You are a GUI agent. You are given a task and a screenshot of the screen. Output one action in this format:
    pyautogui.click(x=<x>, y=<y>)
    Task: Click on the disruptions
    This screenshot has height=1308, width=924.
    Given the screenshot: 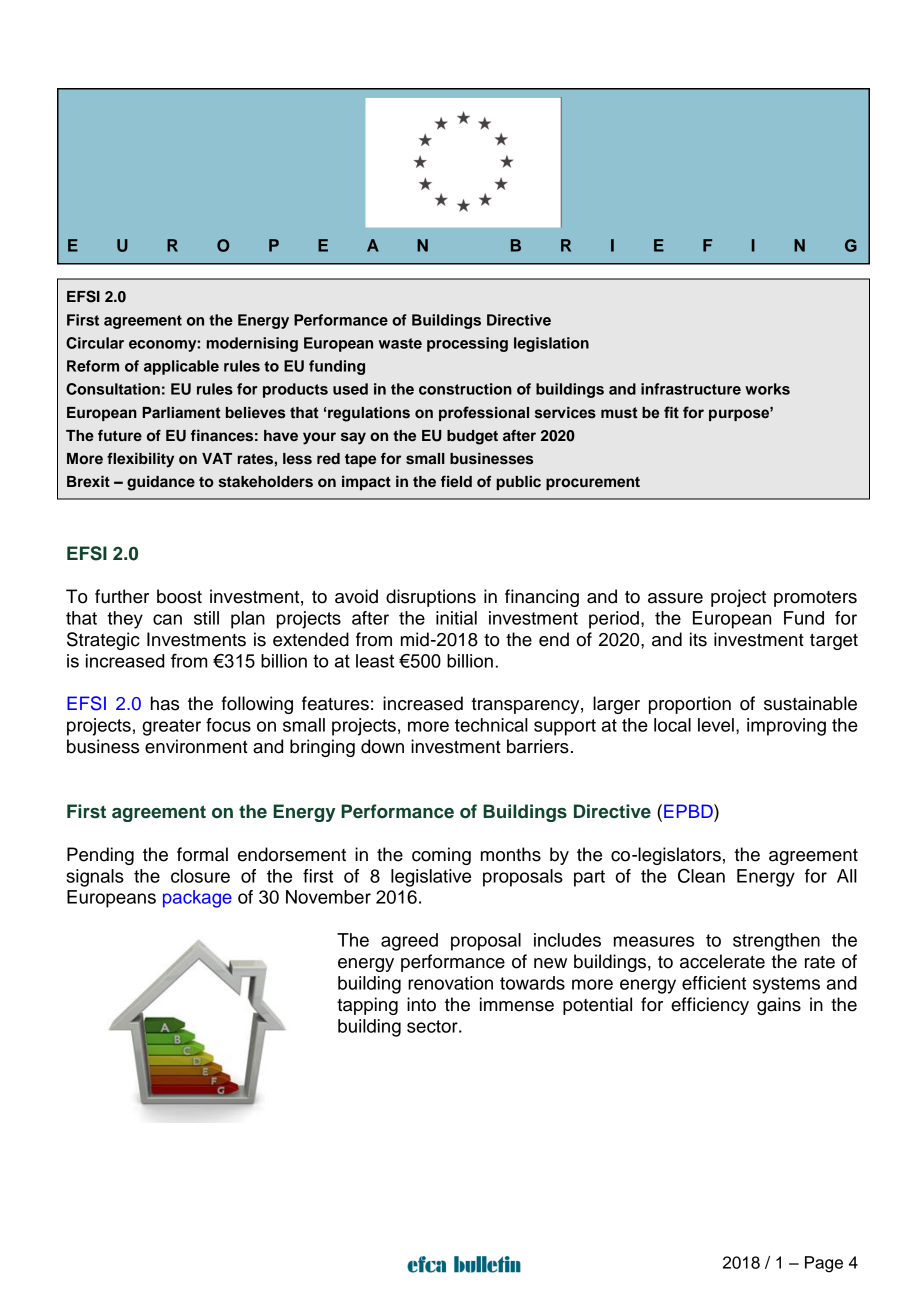 What is the action you would take?
    pyautogui.click(x=431, y=598)
